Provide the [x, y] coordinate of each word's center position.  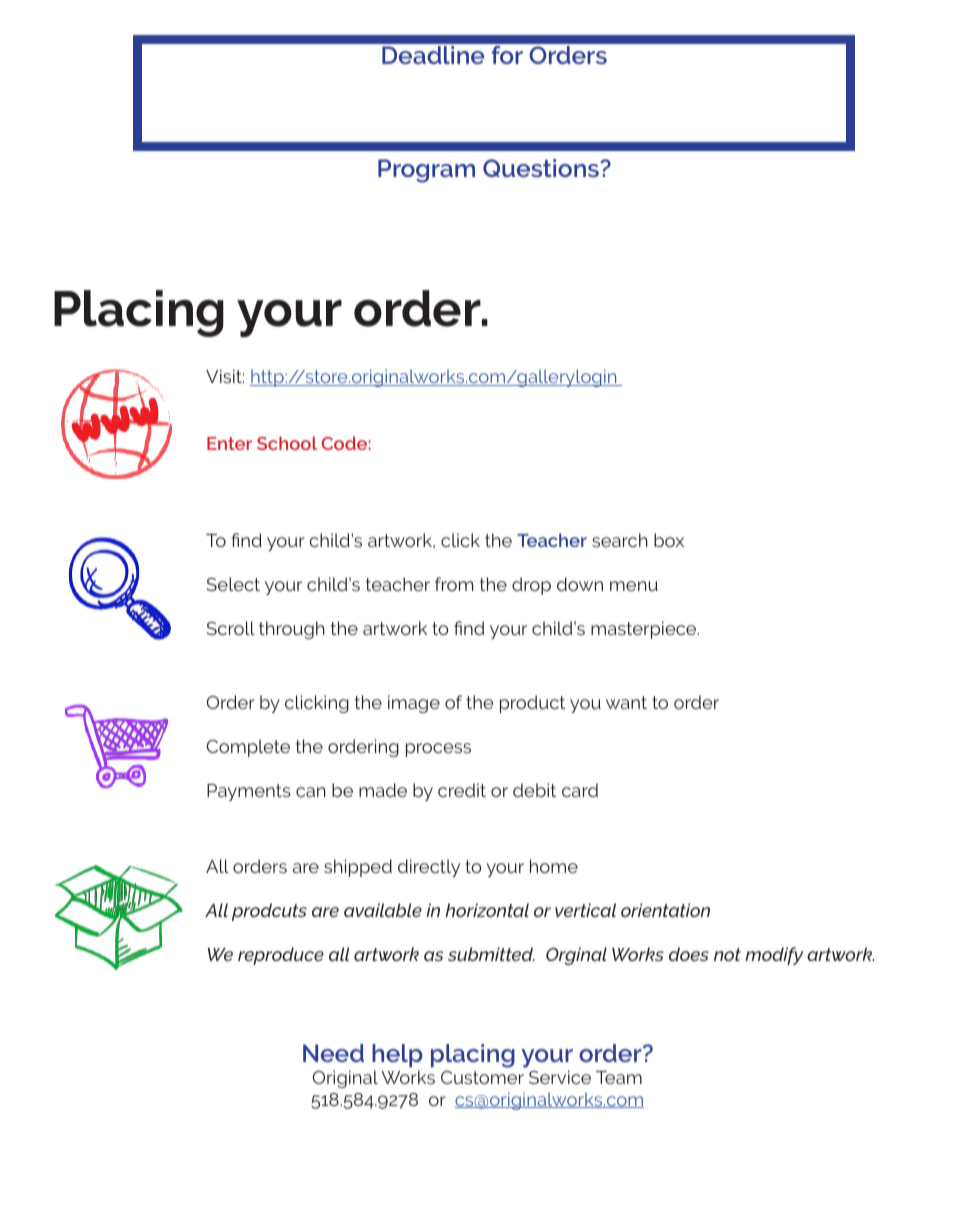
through [292, 630]
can [311, 792]
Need [333, 1053]
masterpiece [645, 630]
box [669, 540]
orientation [665, 910]
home [554, 866]
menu [634, 586]
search [620, 540]
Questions [542, 168]
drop [531, 586]
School [287, 443]
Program [426, 171]
